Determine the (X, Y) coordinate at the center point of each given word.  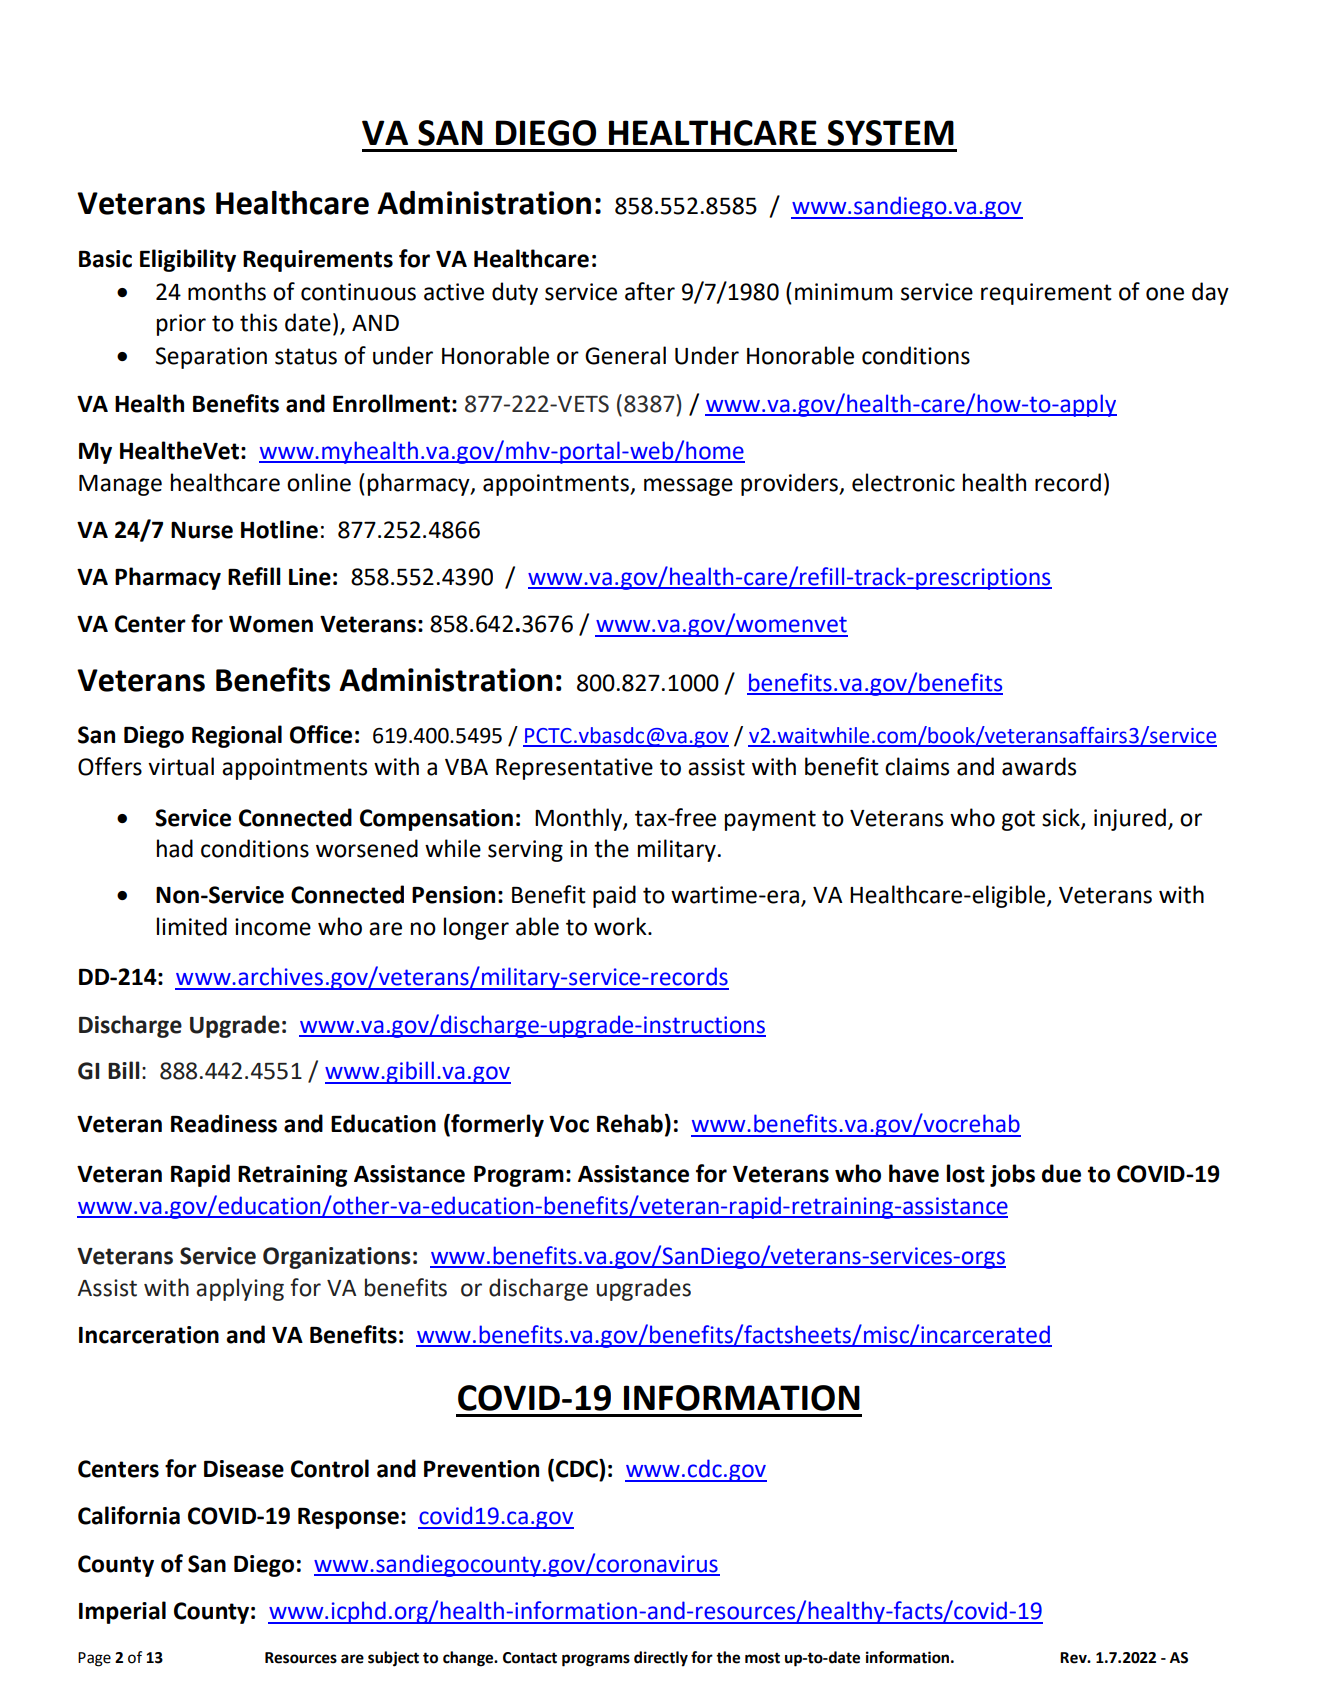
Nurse (202, 530)
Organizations (337, 1258)
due (1061, 1173)
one (1165, 294)
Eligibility (188, 260)
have (914, 1173)
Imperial (122, 1612)
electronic (903, 482)
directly (661, 1659)
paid (614, 896)
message (688, 487)
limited (192, 926)
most (762, 1658)
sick (1062, 818)
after (650, 291)
